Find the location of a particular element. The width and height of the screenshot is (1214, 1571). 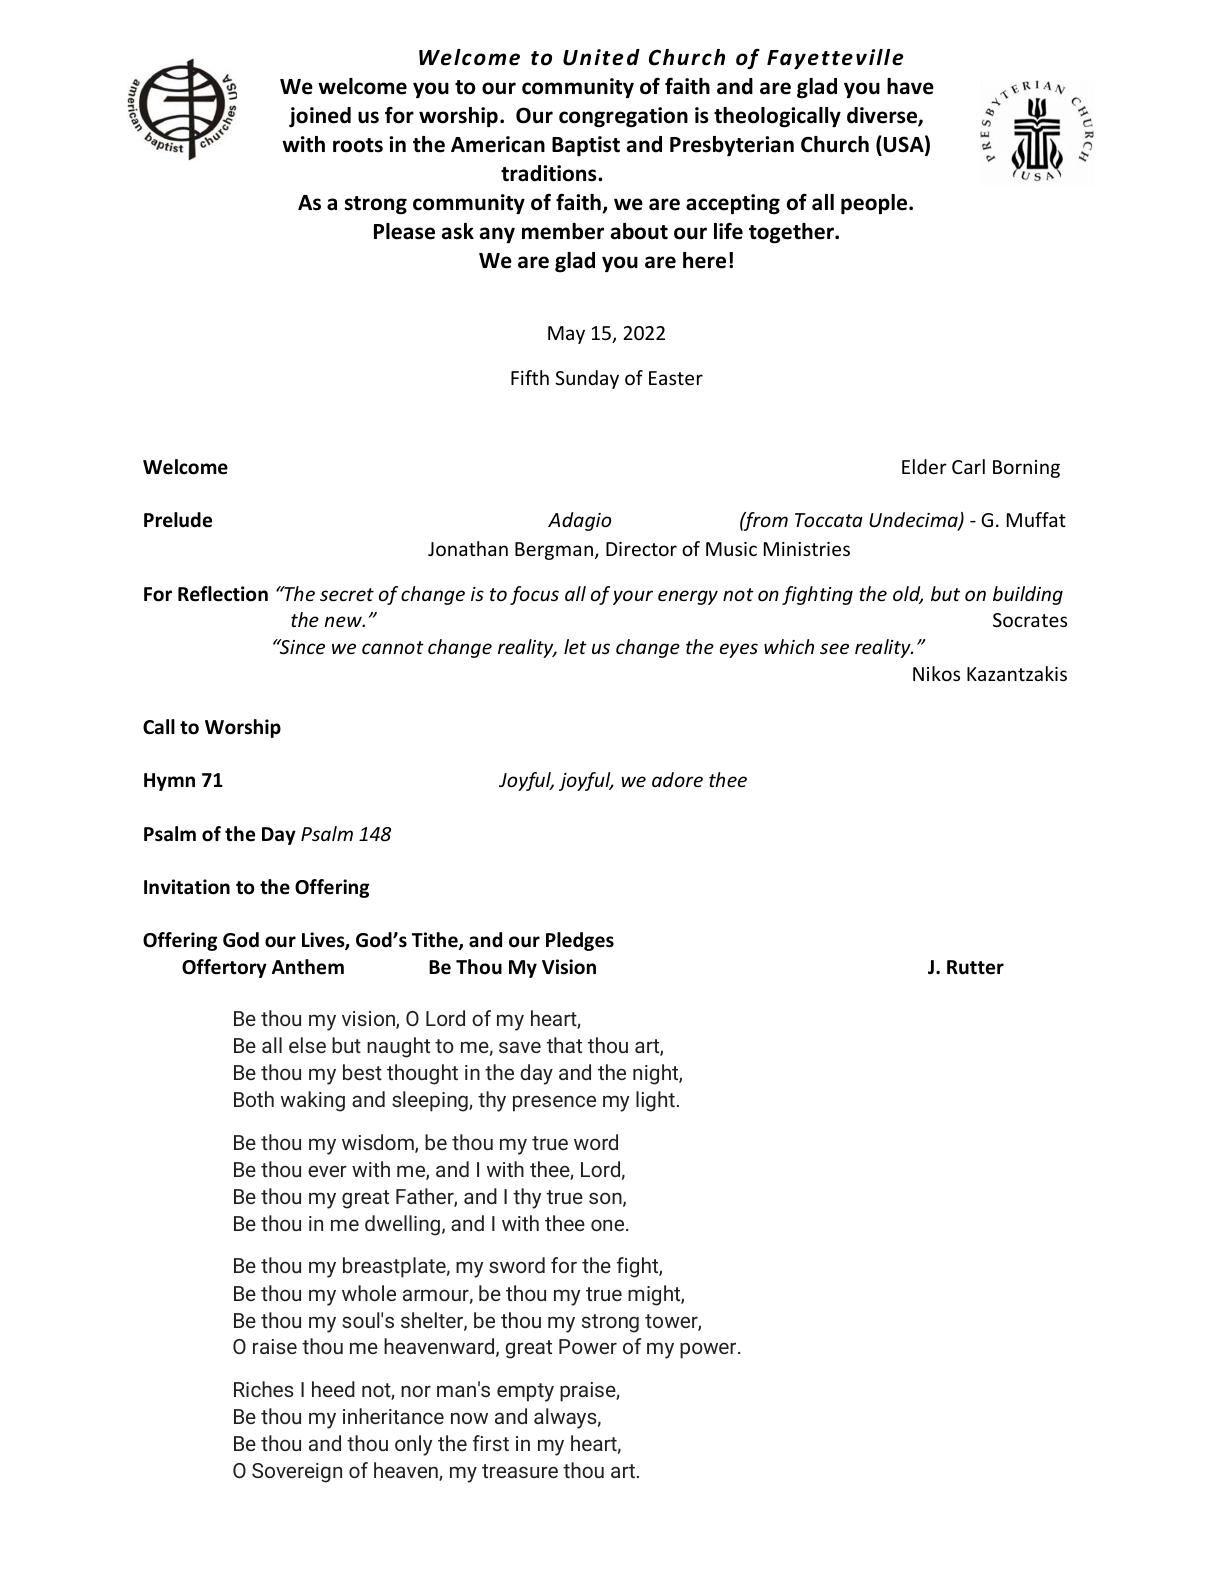

congregation is located at coordinates (623, 117).
